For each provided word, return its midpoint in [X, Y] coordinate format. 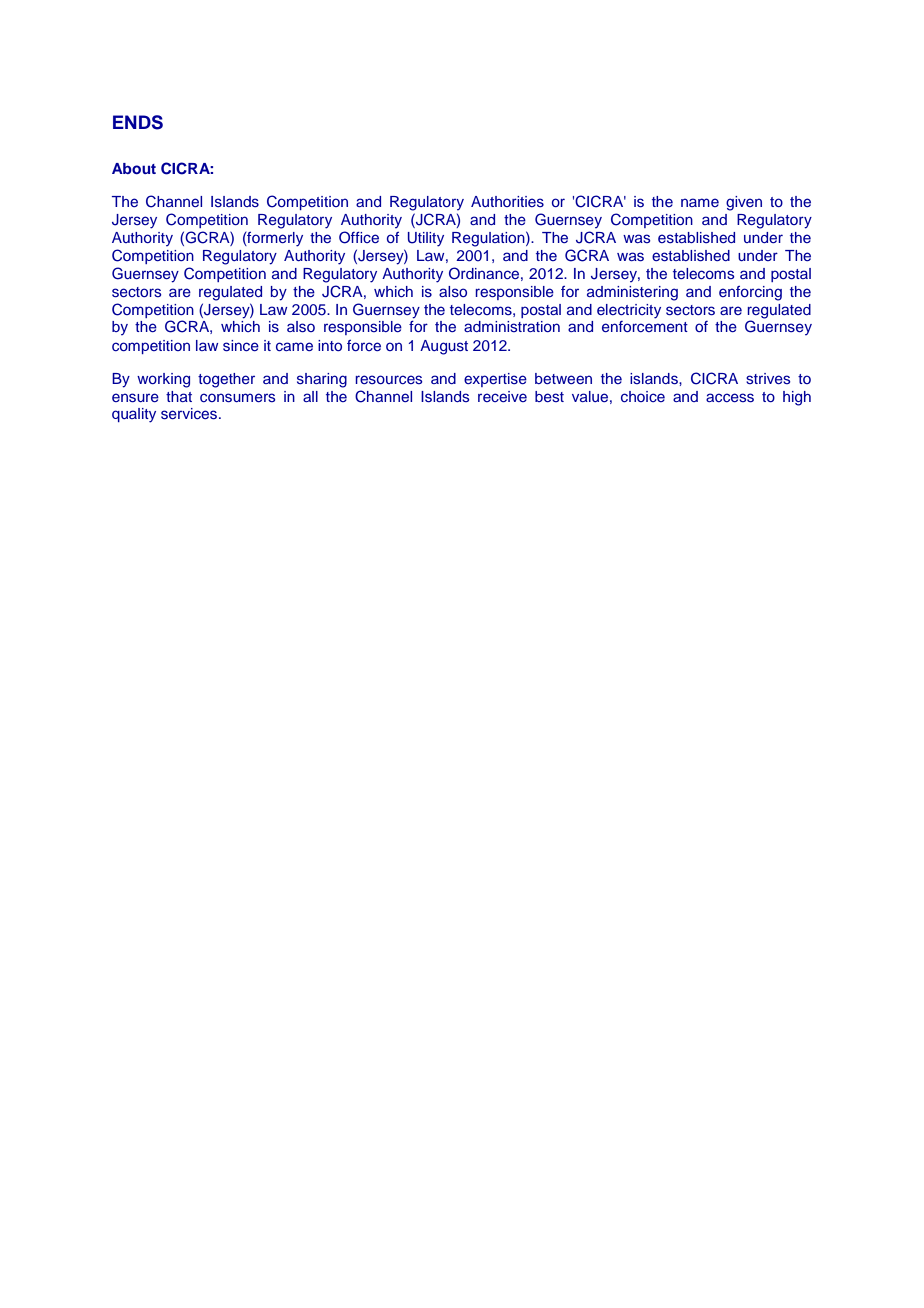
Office [359, 237]
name [700, 202]
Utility [426, 239]
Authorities [507, 201]
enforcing [750, 293]
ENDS [138, 122]
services [190, 414]
